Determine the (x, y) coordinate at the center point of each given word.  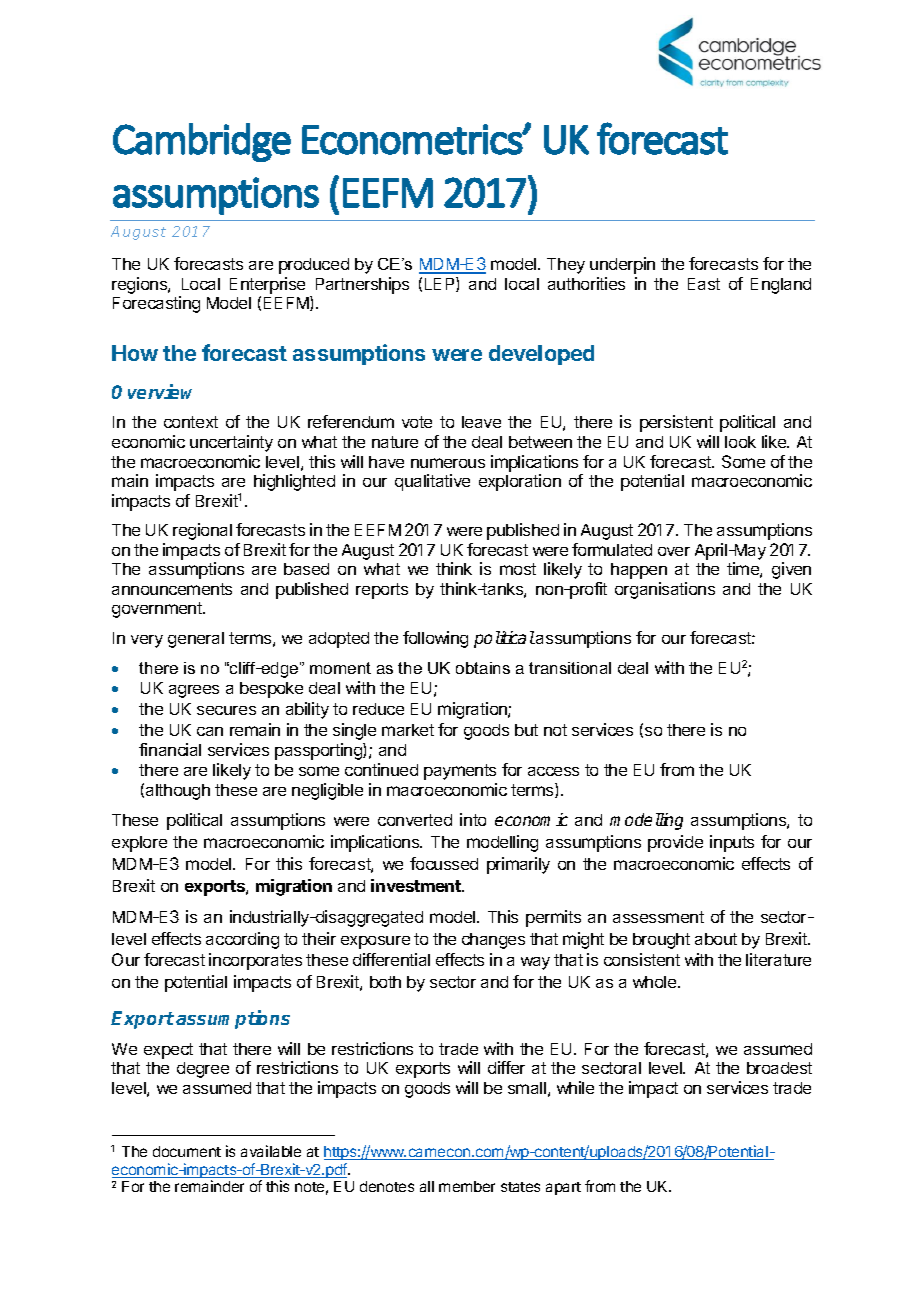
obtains (483, 668)
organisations (665, 590)
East (704, 284)
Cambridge (202, 142)
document (187, 1151)
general (196, 640)
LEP (441, 284)
